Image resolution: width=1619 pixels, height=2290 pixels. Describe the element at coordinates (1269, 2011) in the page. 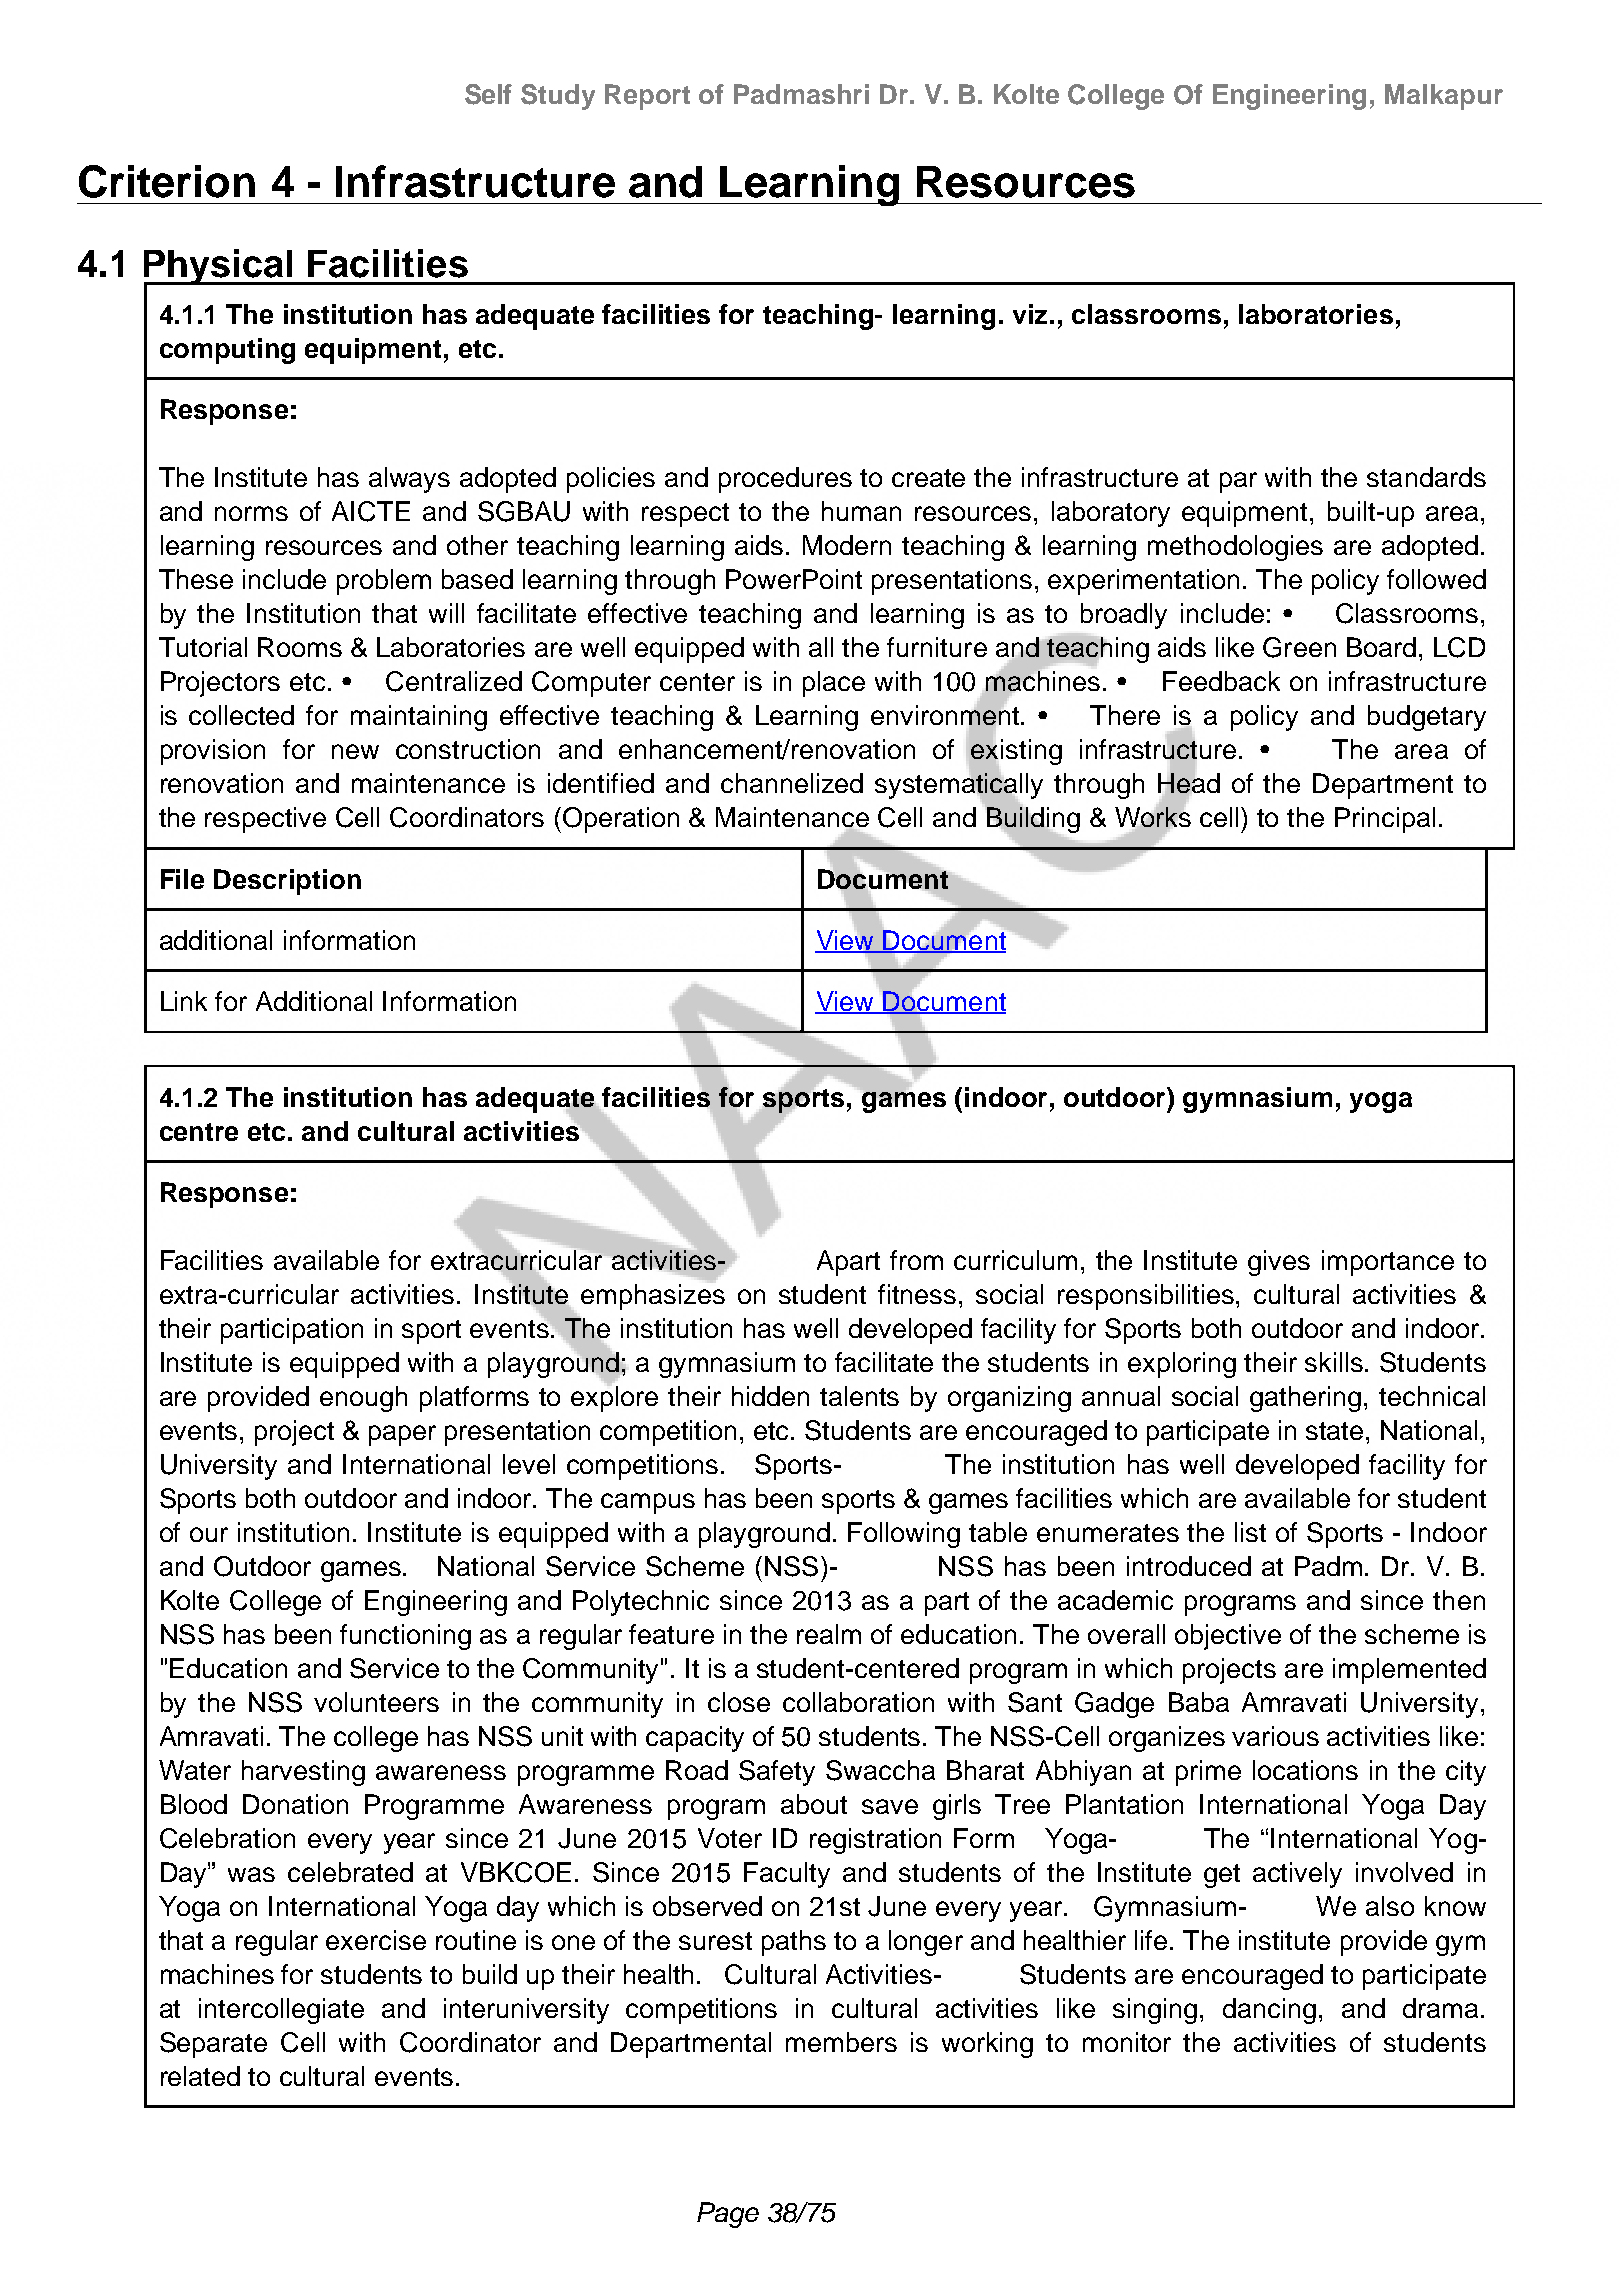

I see `dancing` at that location.
